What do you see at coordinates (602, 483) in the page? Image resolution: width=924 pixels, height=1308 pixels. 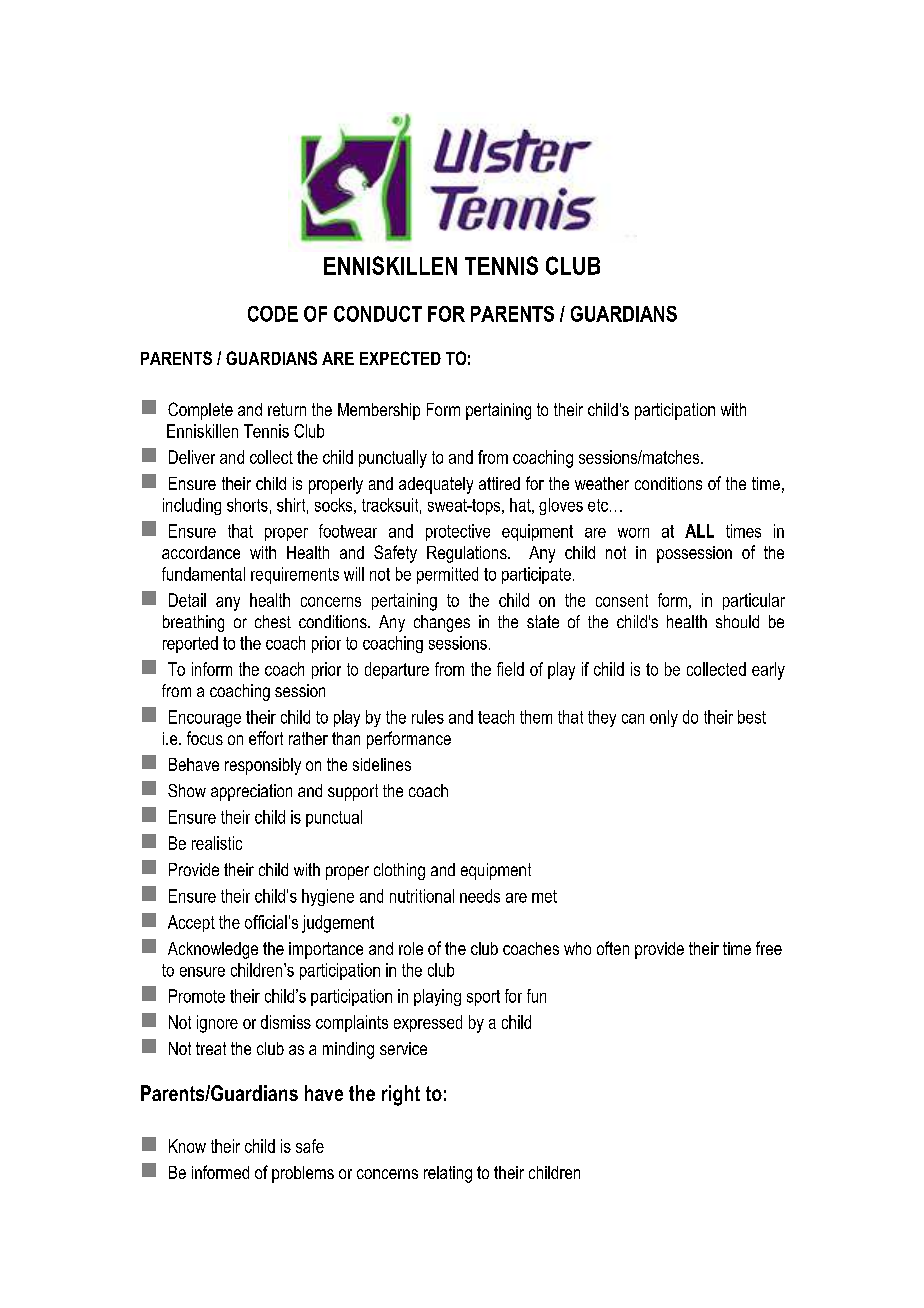 I see `weather` at bounding box center [602, 483].
